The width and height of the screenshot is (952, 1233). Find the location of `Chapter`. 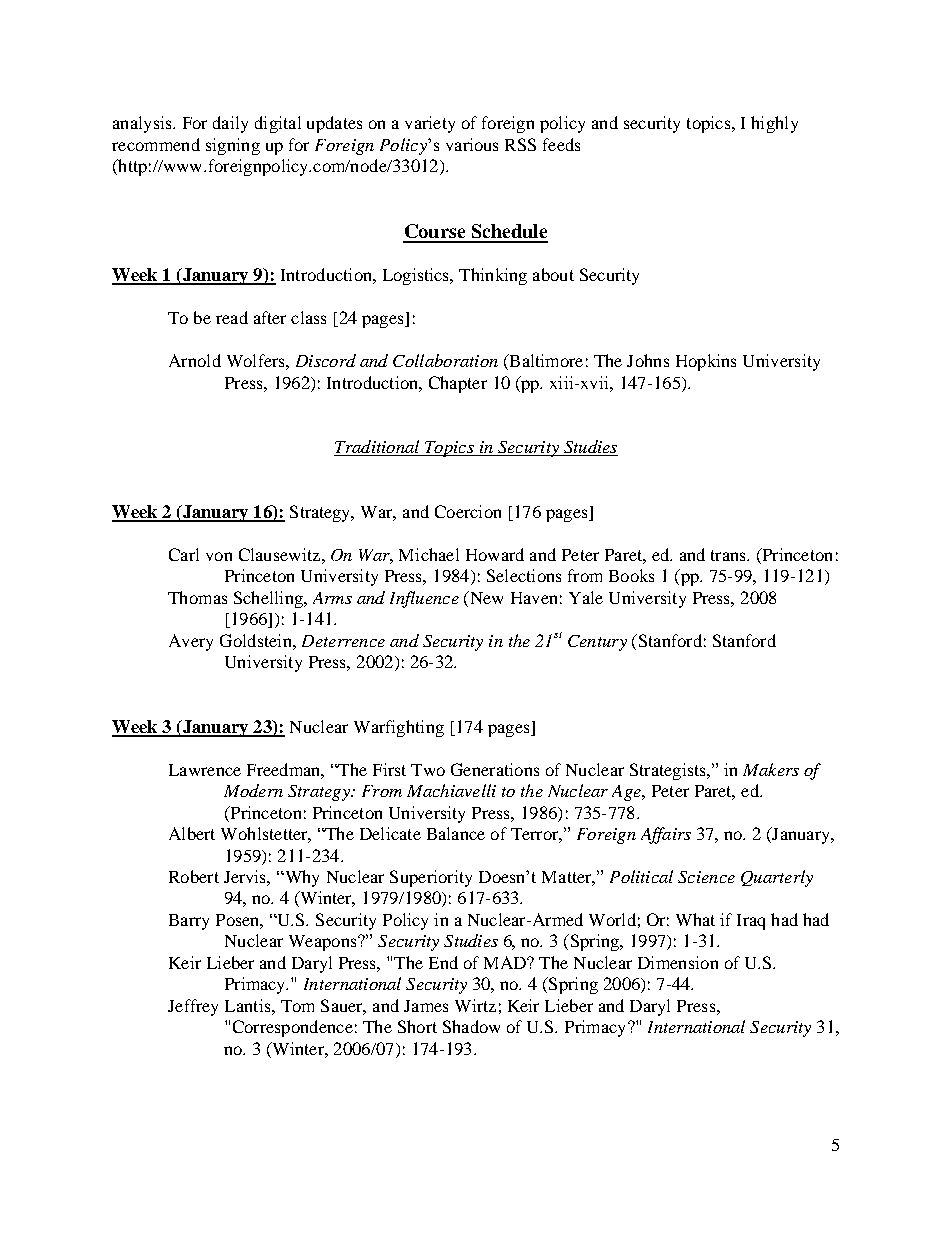

Chapter is located at coordinates (458, 384).
